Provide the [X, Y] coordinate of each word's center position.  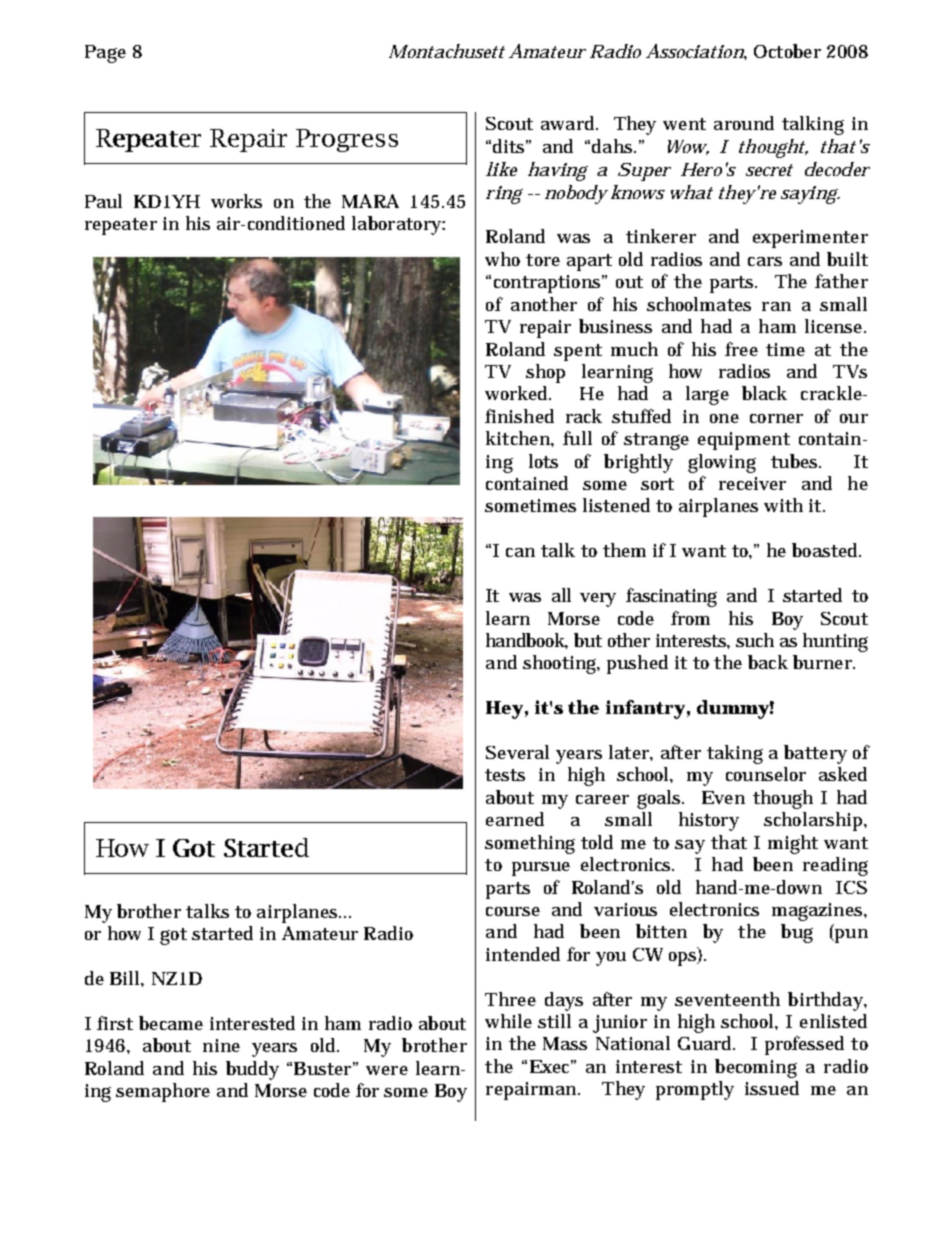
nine [221, 1045]
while [508, 1021]
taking [735, 754]
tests [505, 775]
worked [518, 393]
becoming [756, 1068]
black [764, 393]
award [569, 123]
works [236, 201]
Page [105, 54]
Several [517, 752]
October [787, 51]
